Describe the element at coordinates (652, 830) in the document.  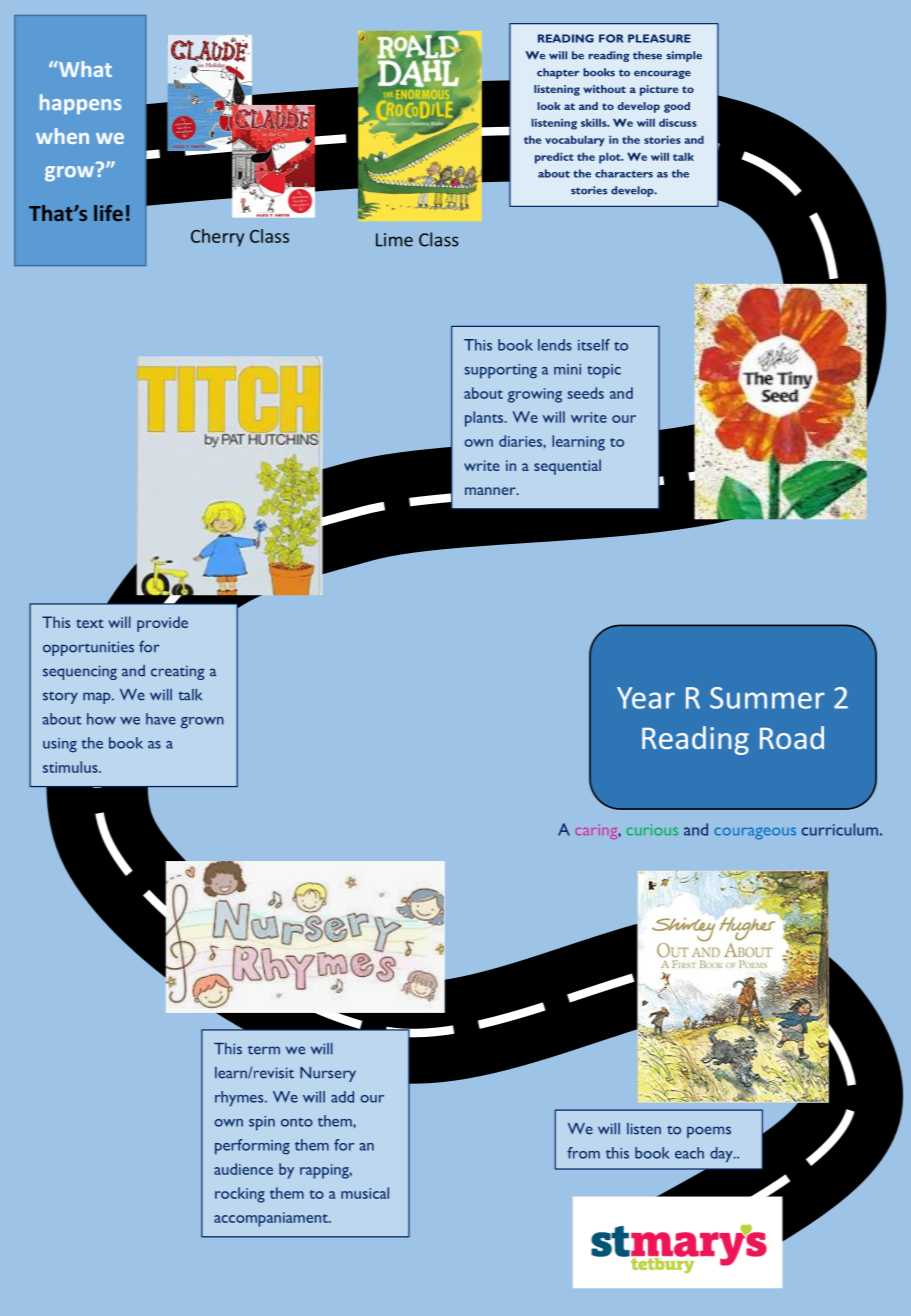
I see `curious` at that location.
